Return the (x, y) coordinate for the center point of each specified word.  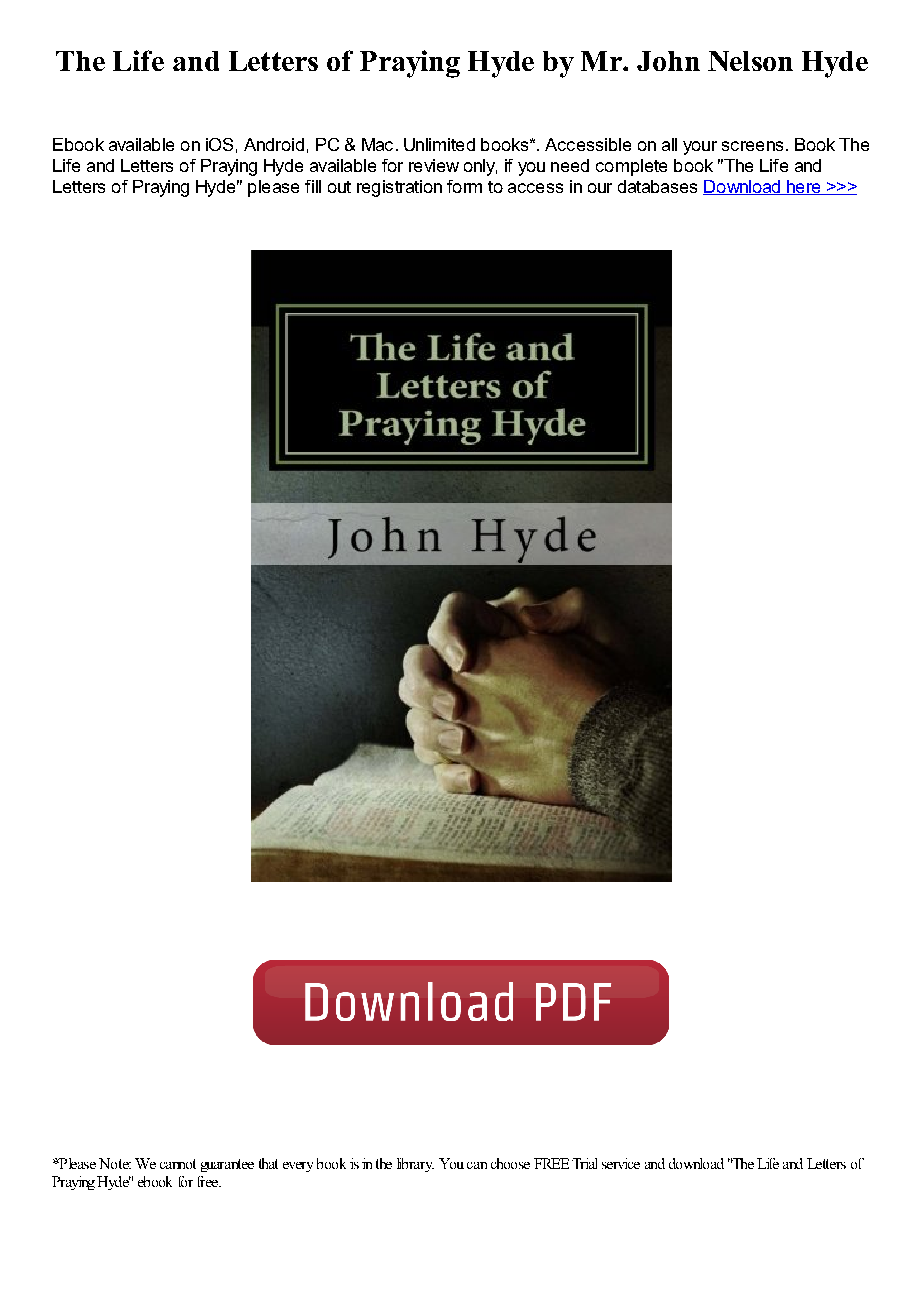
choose (510, 1163)
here (804, 187)
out (339, 187)
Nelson (750, 61)
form (464, 186)
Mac (377, 144)
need (570, 165)
